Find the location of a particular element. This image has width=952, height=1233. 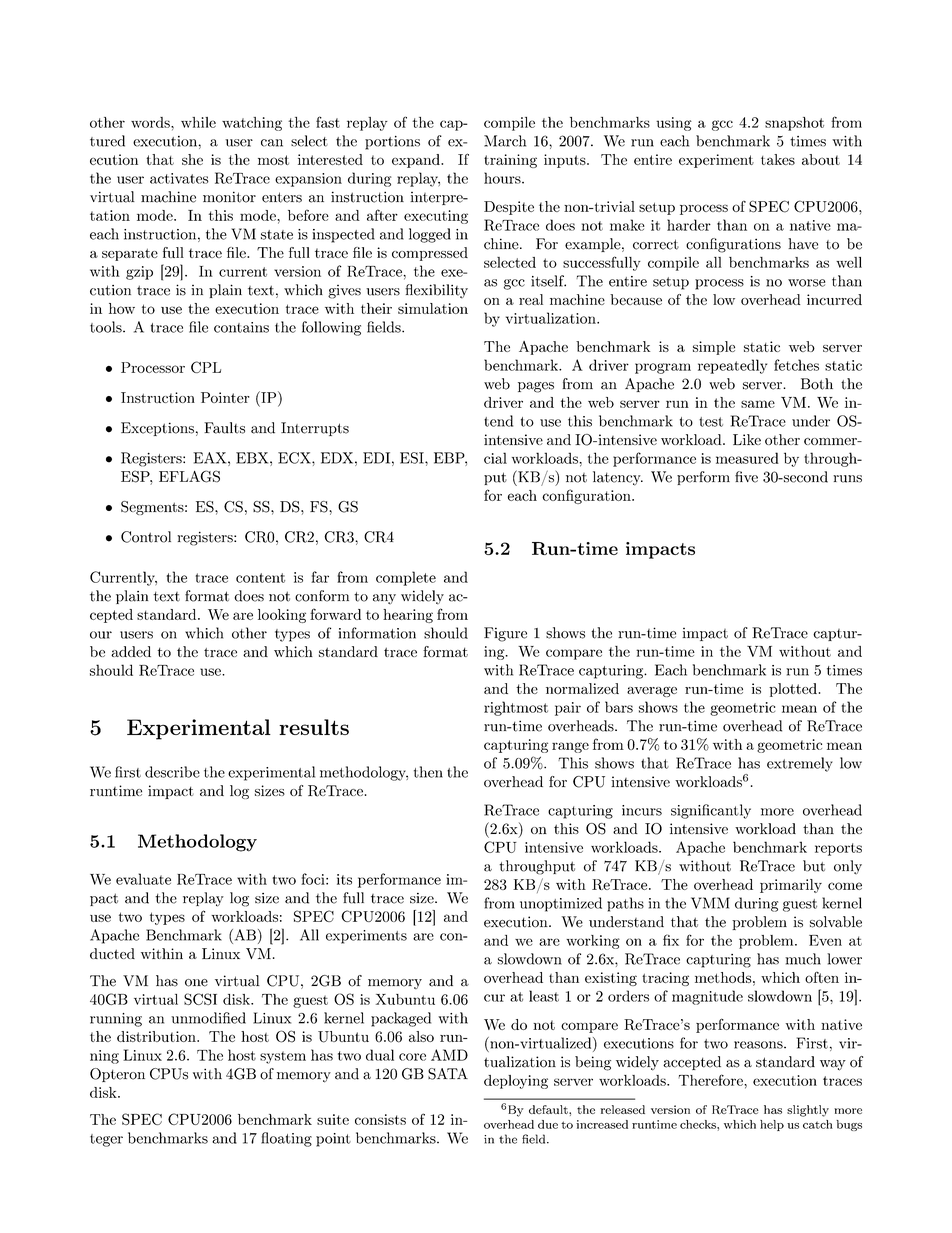

floating is located at coordinates (286, 1139).
